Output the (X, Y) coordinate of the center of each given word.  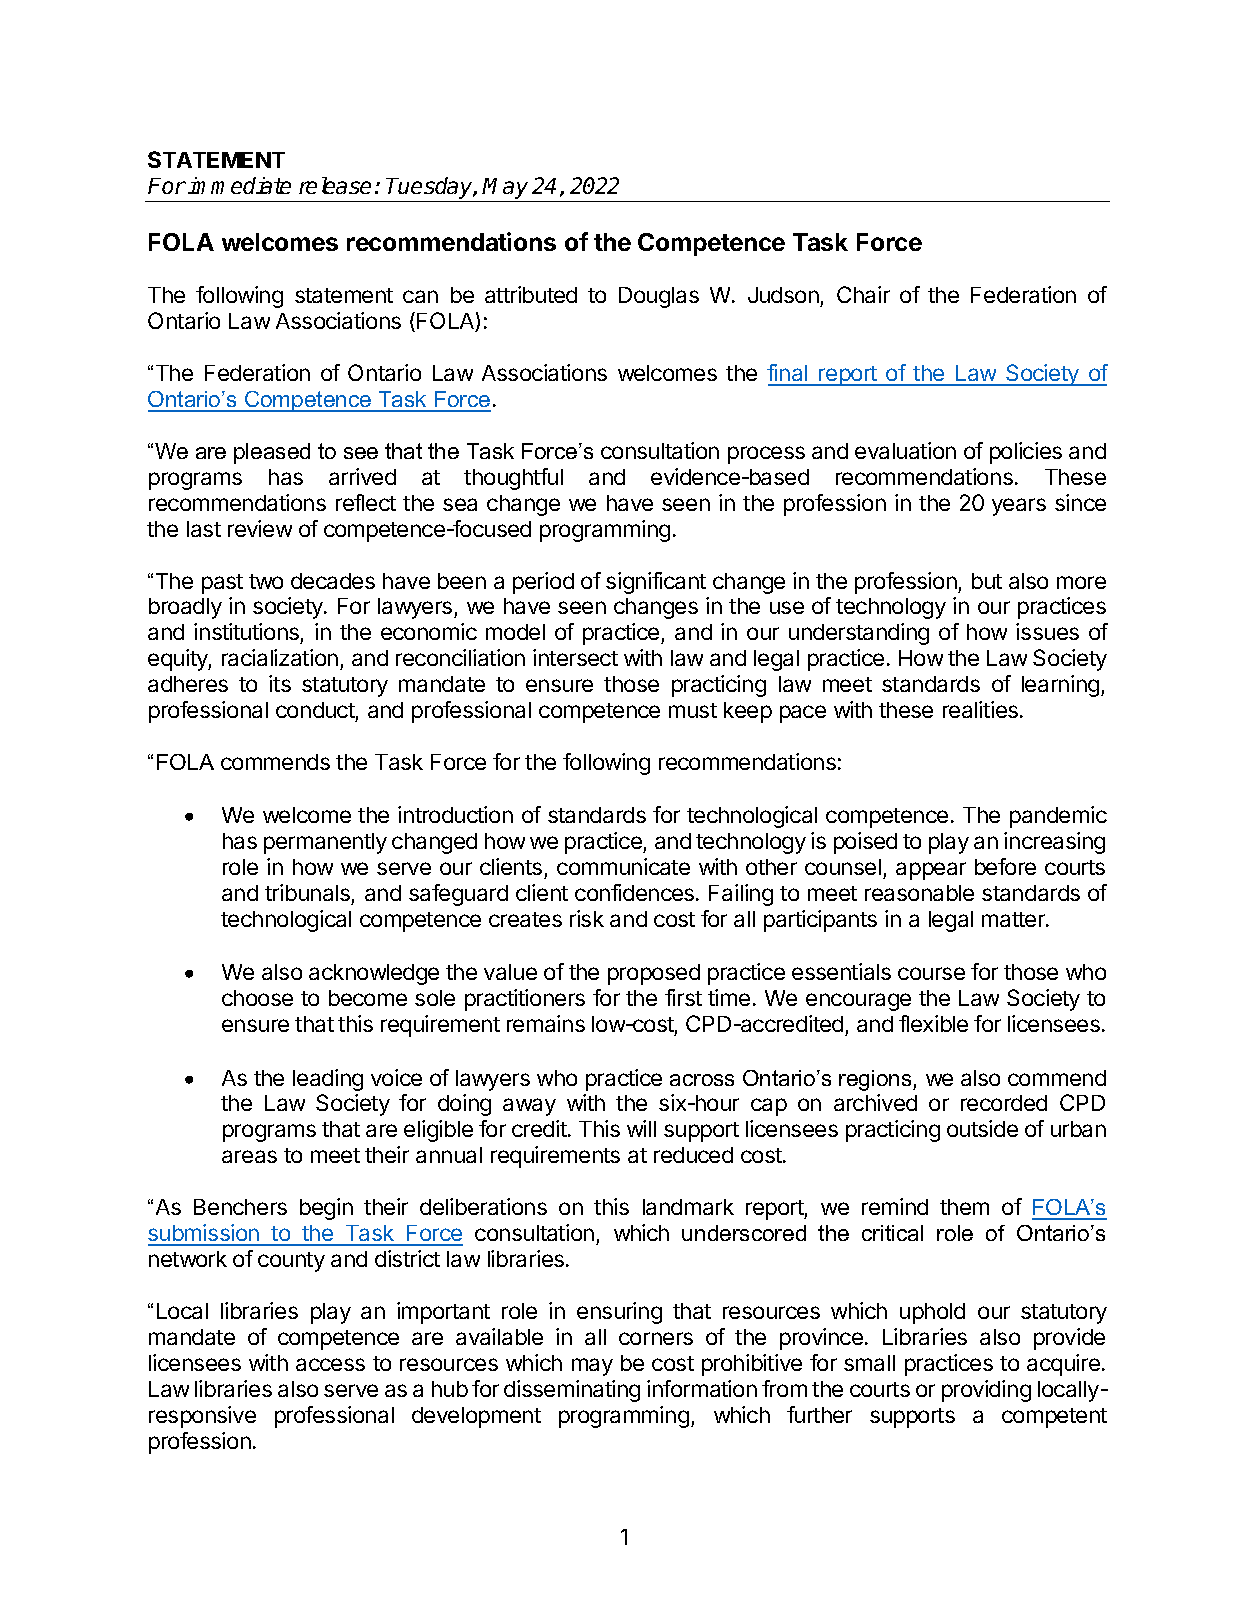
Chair (863, 294)
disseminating (572, 1391)
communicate (623, 866)
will (641, 1128)
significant (656, 583)
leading (328, 1080)
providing (986, 1391)
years (1019, 507)
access (330, 1364)
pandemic (1058, 817)
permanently (325, 843)
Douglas (659, 297)
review (260, 528)
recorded (1004, 1103)
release (335, 185)
